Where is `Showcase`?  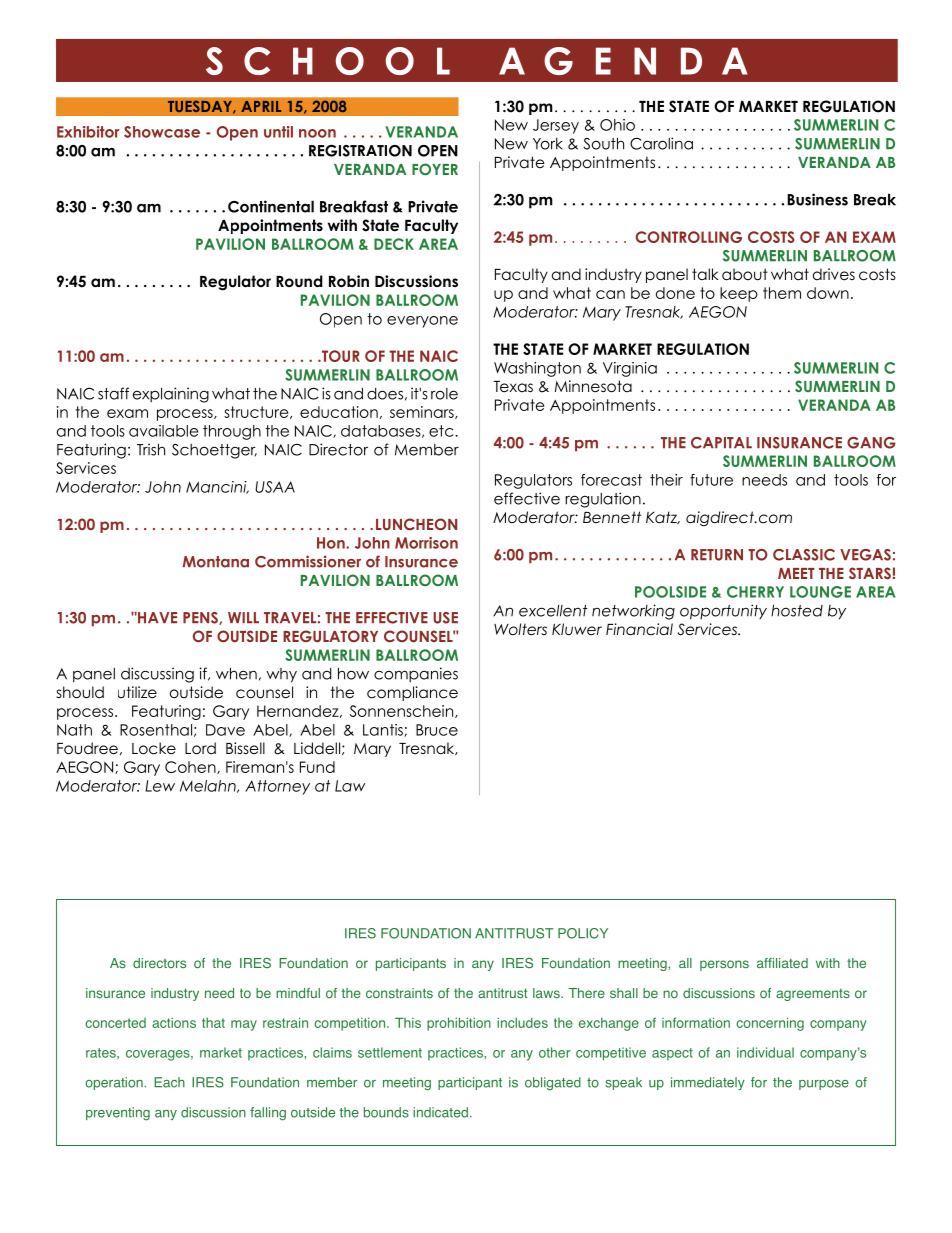
Showcase is located at coordinates (162, 132).
